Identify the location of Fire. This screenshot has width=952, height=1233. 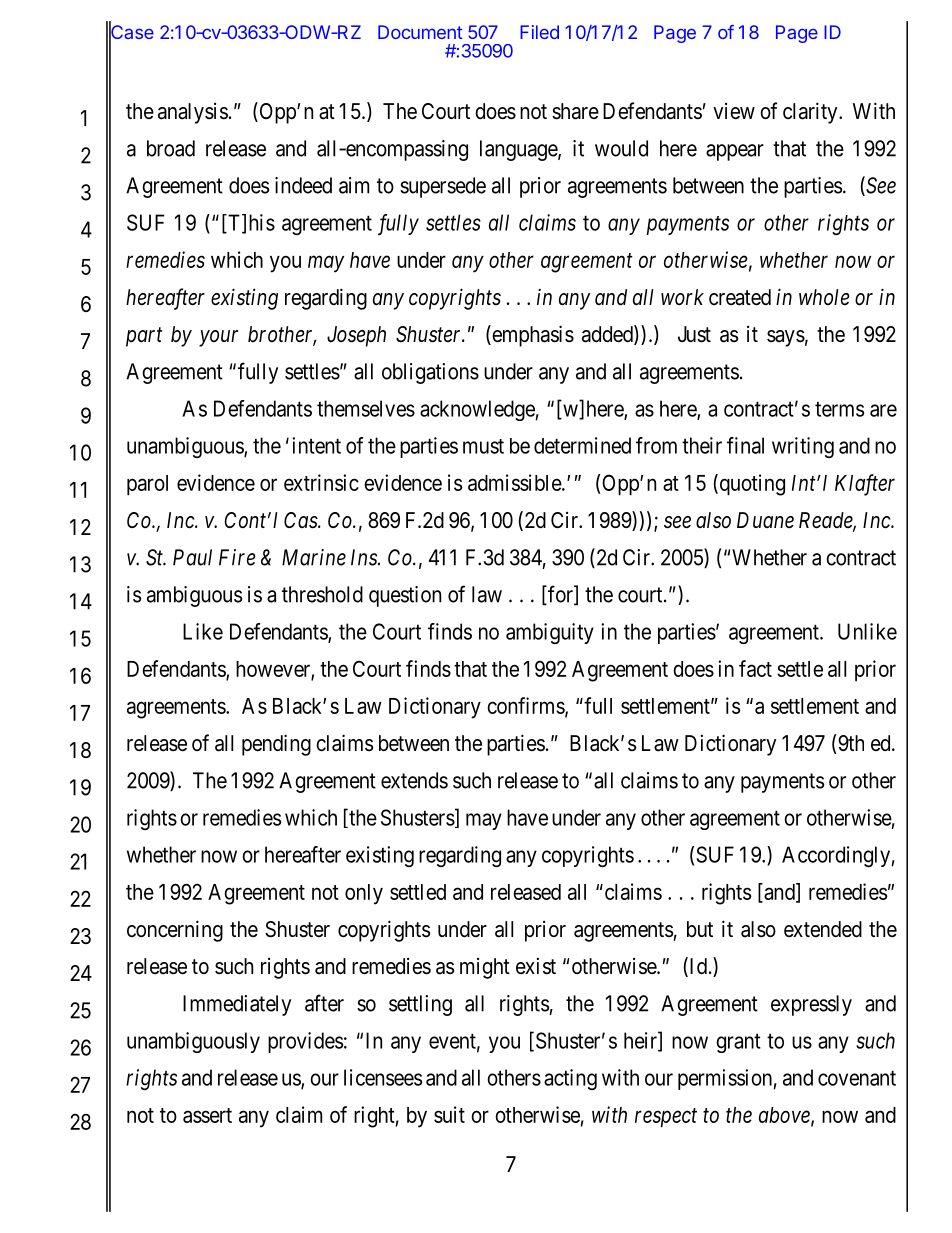
(237, 557).
